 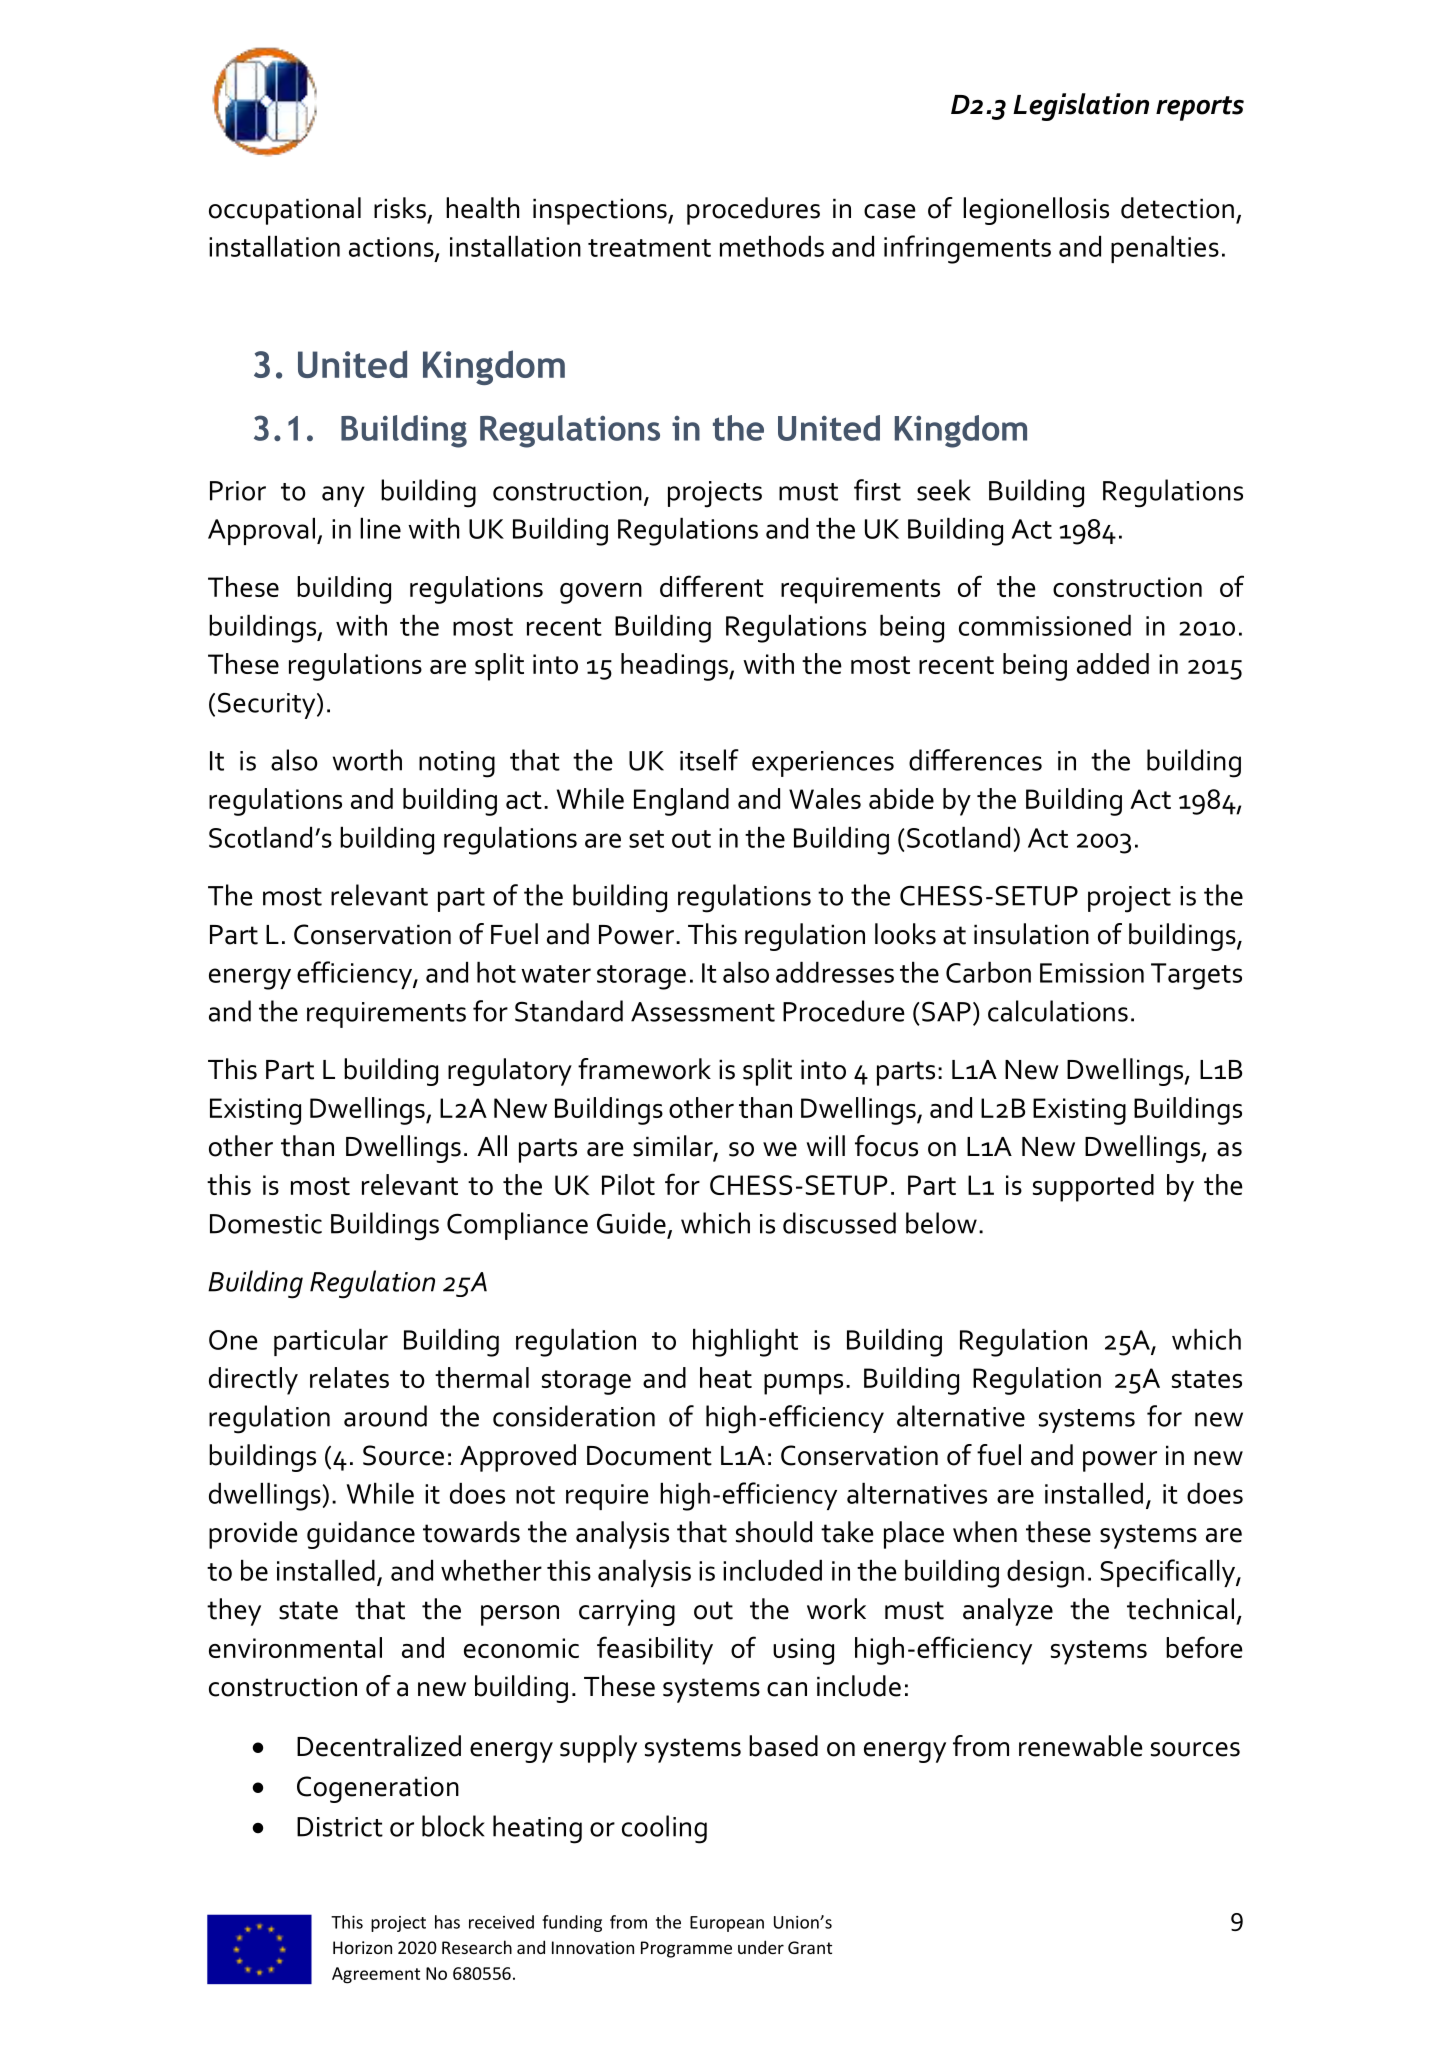 I want to click on risks, so click(x=400, y=208).
